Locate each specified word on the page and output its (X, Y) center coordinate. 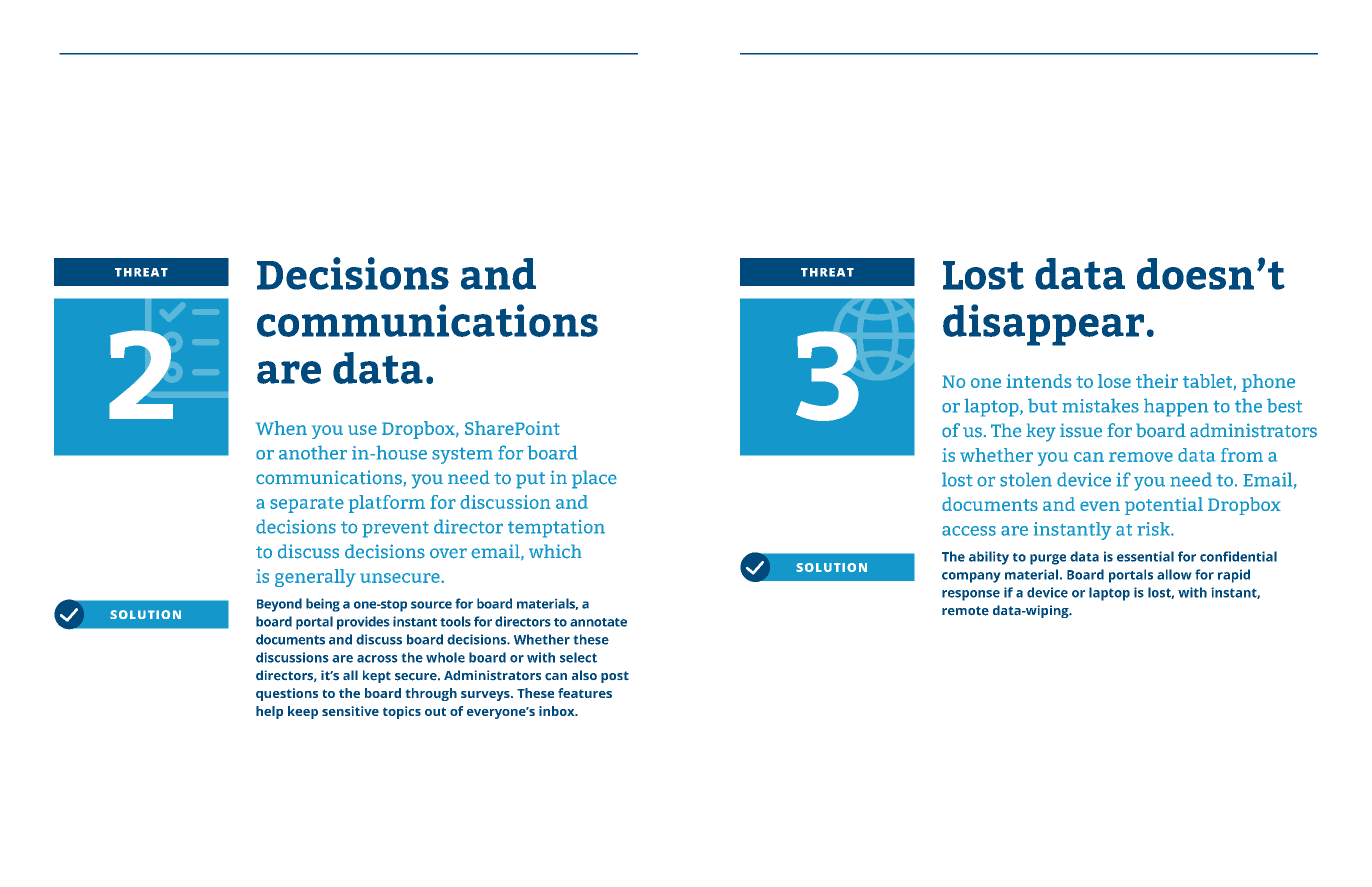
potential (1164, 506)
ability (989, 558)
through (431, 694)
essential (1145, 556)
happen (1176, 407)
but (1042, 405)
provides (363, 623)
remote (965, 611)
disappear (1043, 325)
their (1157, 381)
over (448, 553)
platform (387, 504)
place (594, 479)
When (281, 428)
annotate (598, 622)
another (313, 452)
